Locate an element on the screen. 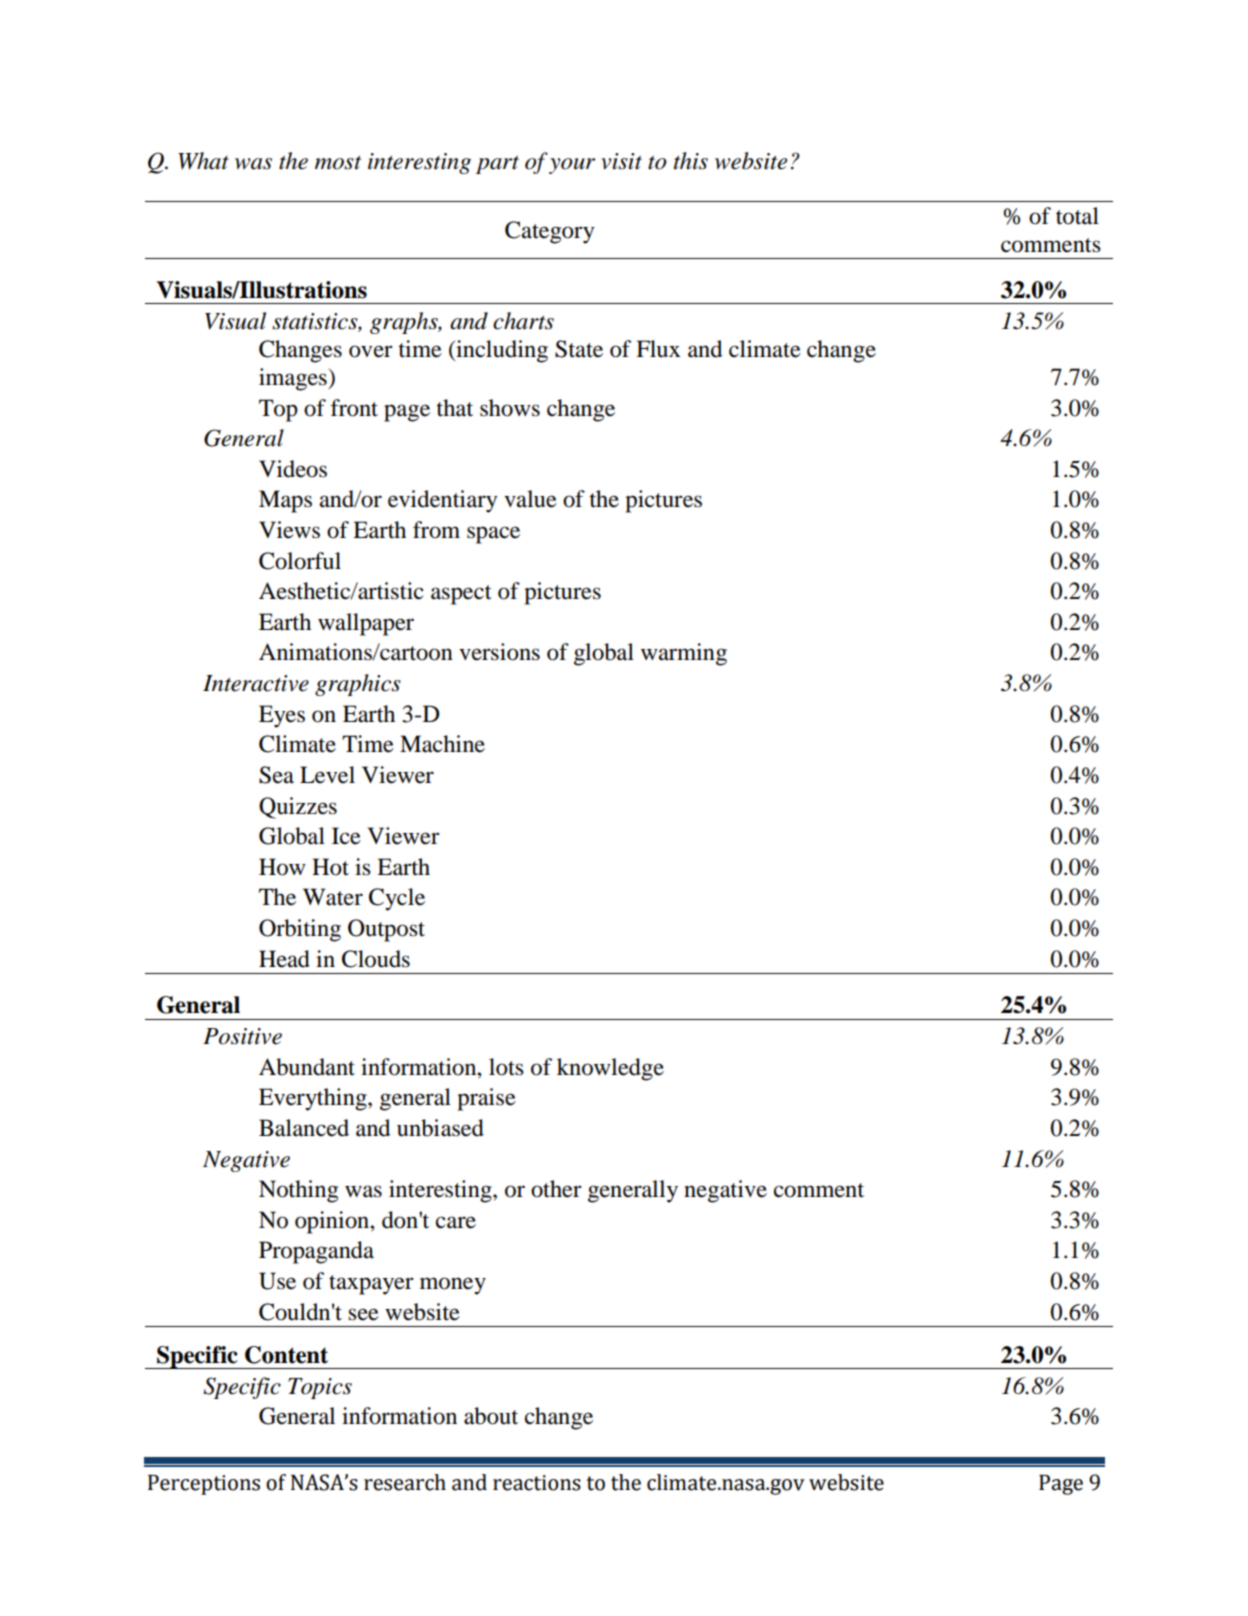  Topics is located at coordinates (320, 1388).
